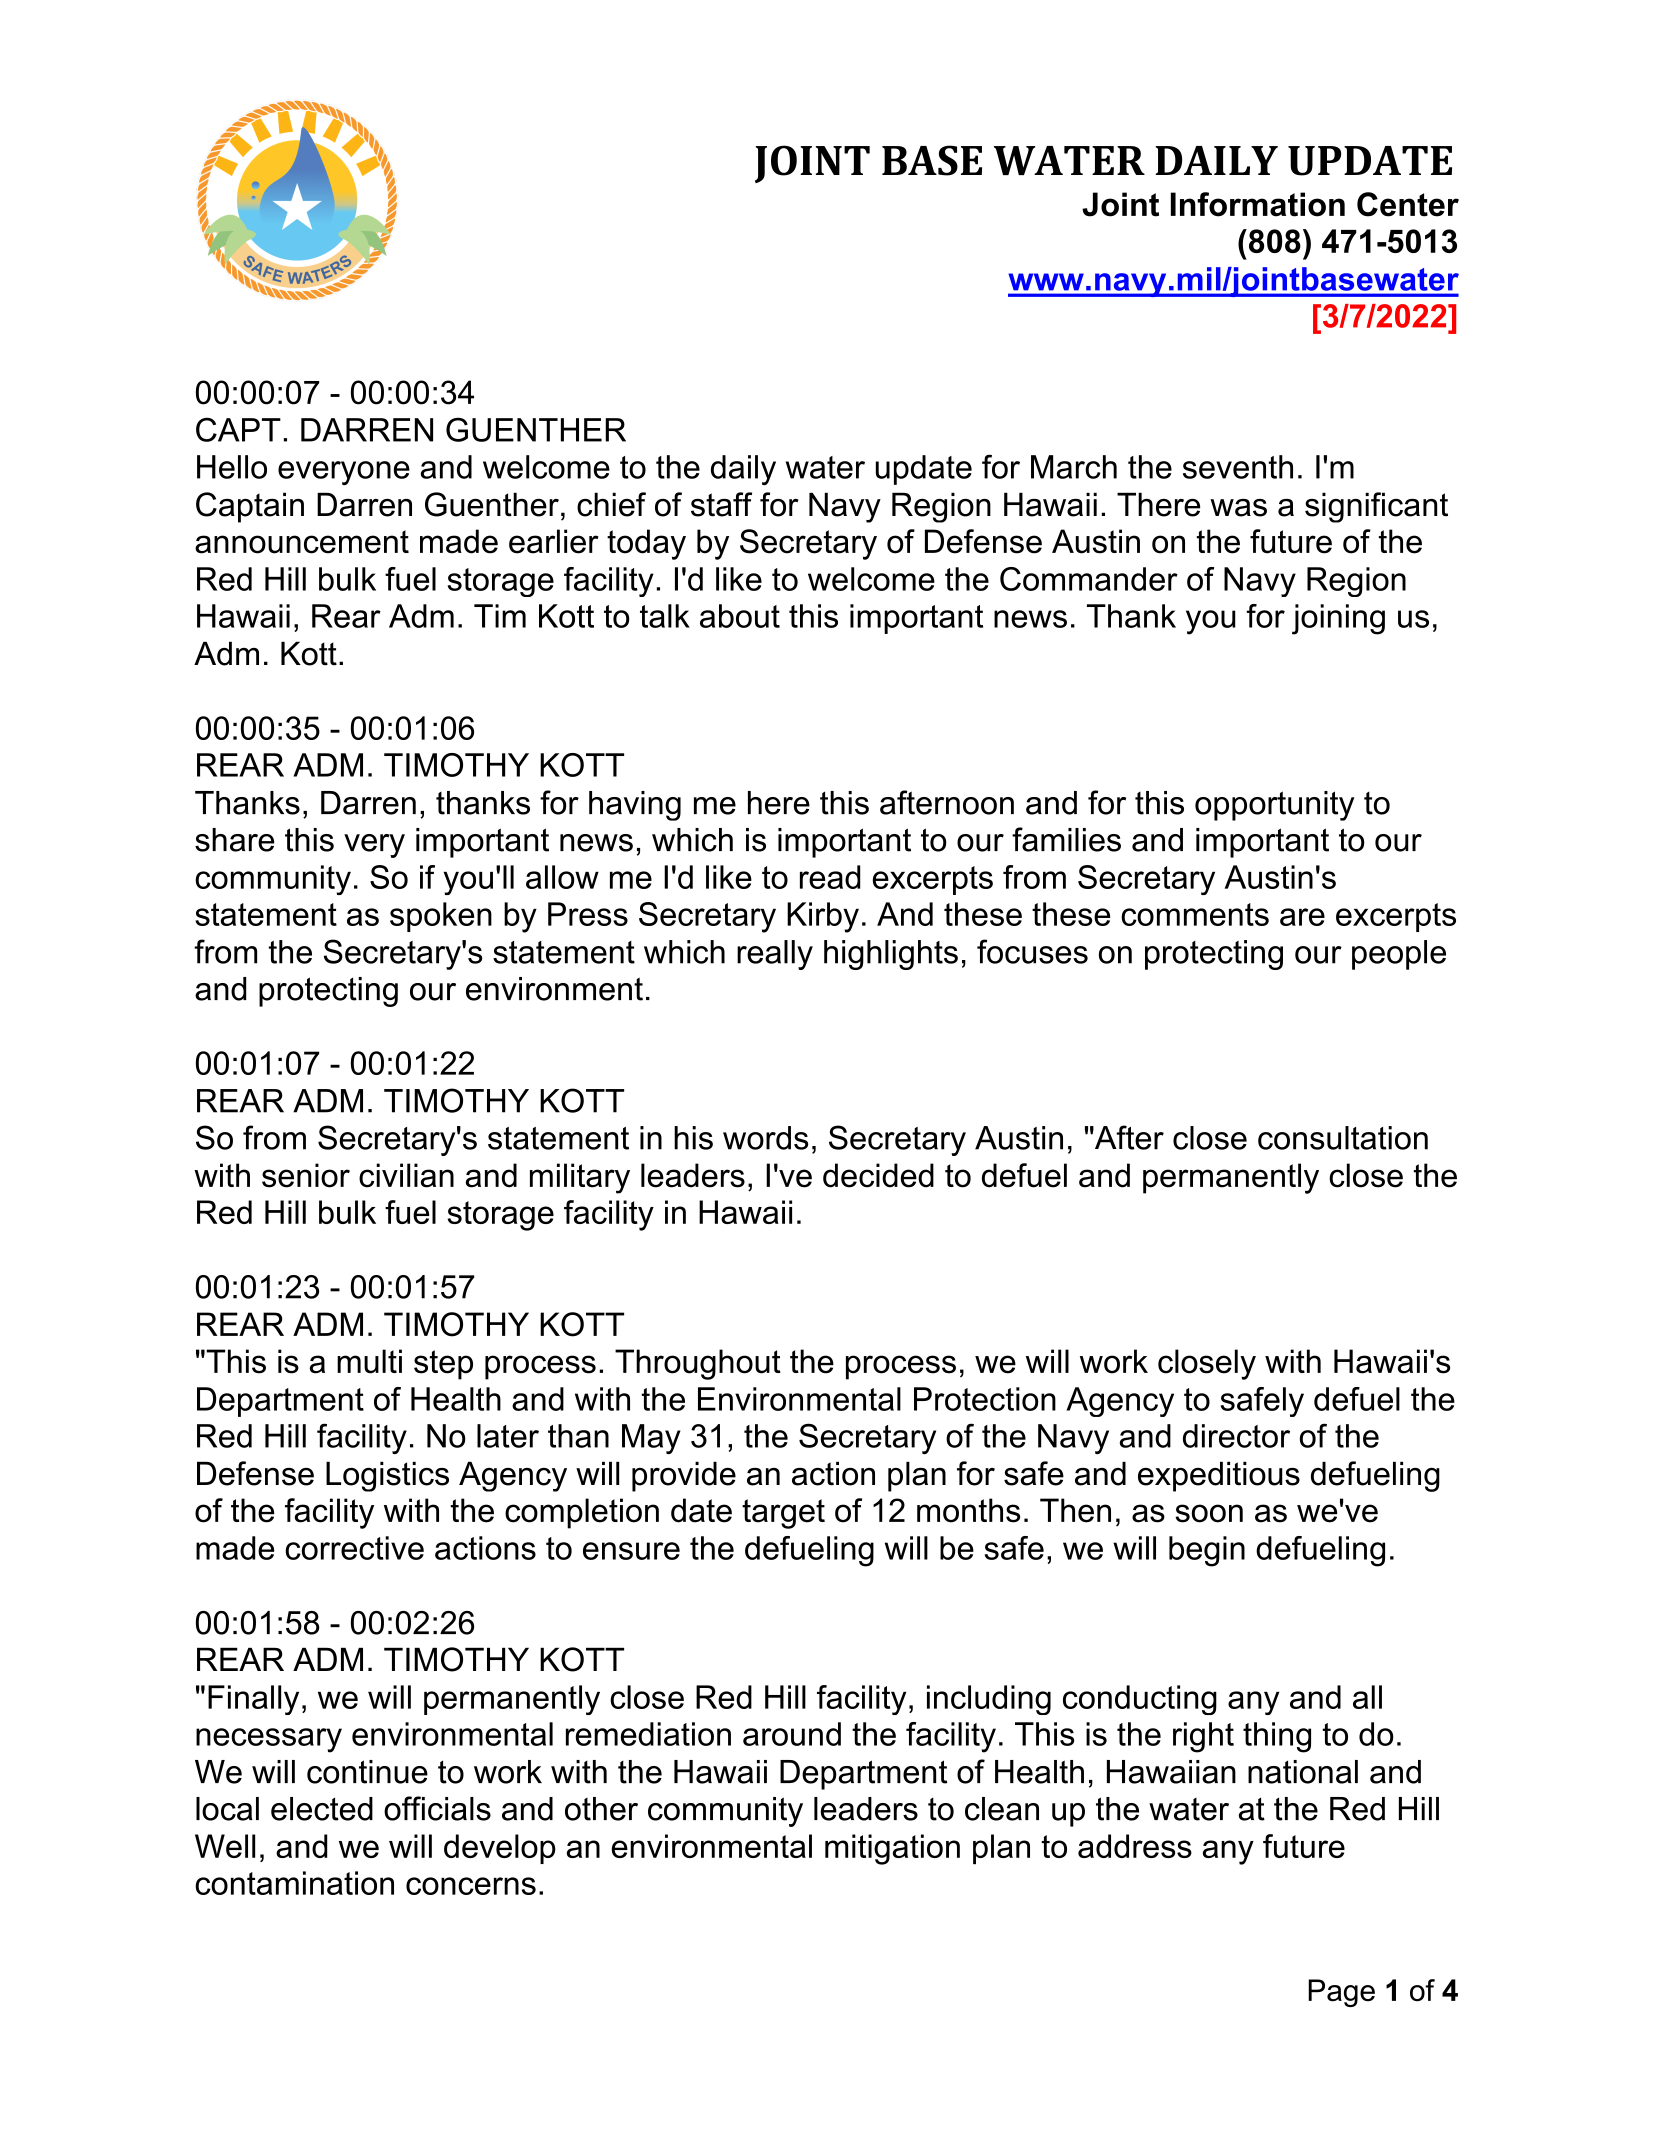 The width and height of the image is (1653, 2139). Describe the element at coordinates (1343, 1138) in the image. I see `consultation` at that location.
